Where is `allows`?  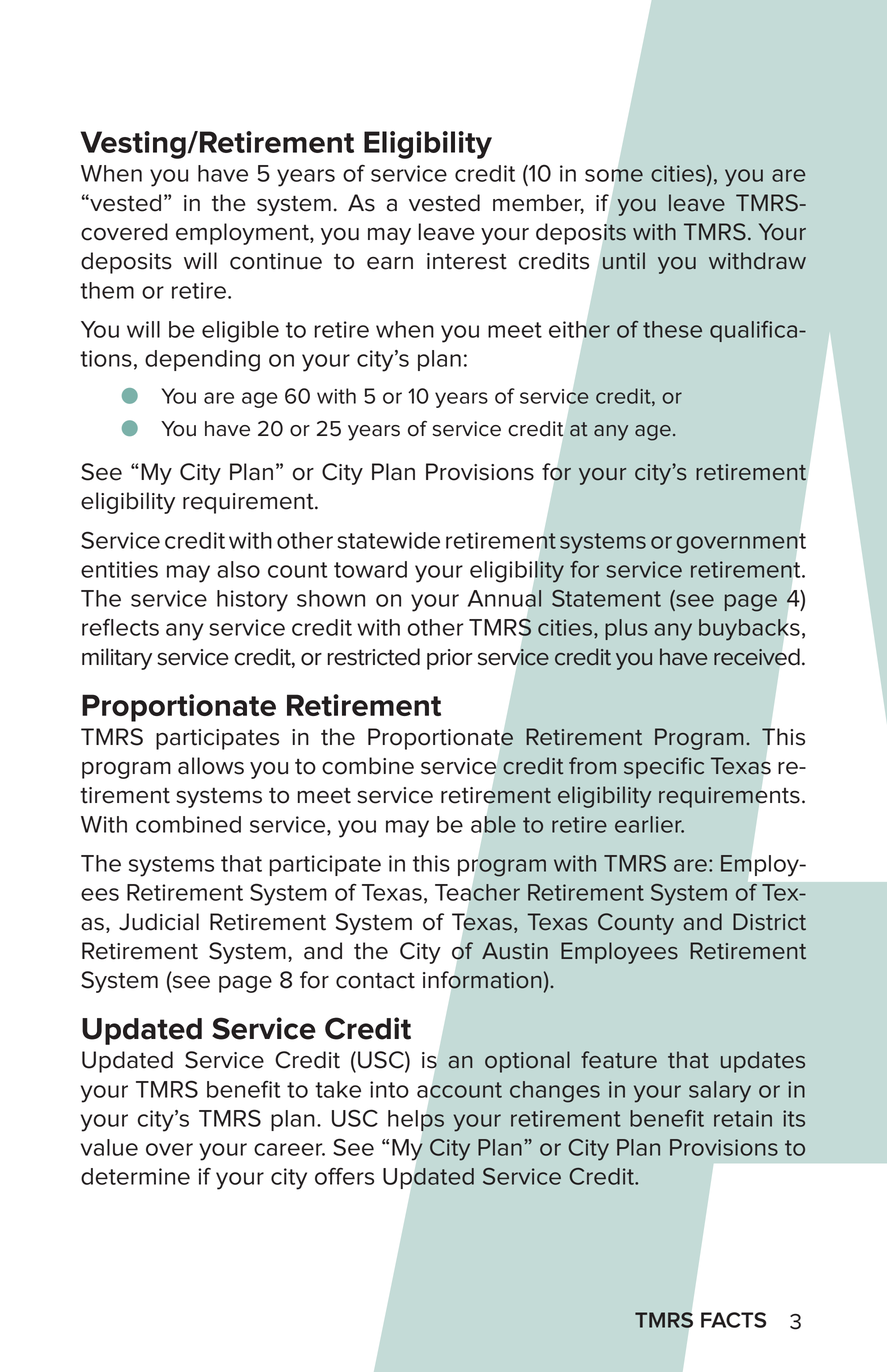
allows is located at coordinates (211, 766).
